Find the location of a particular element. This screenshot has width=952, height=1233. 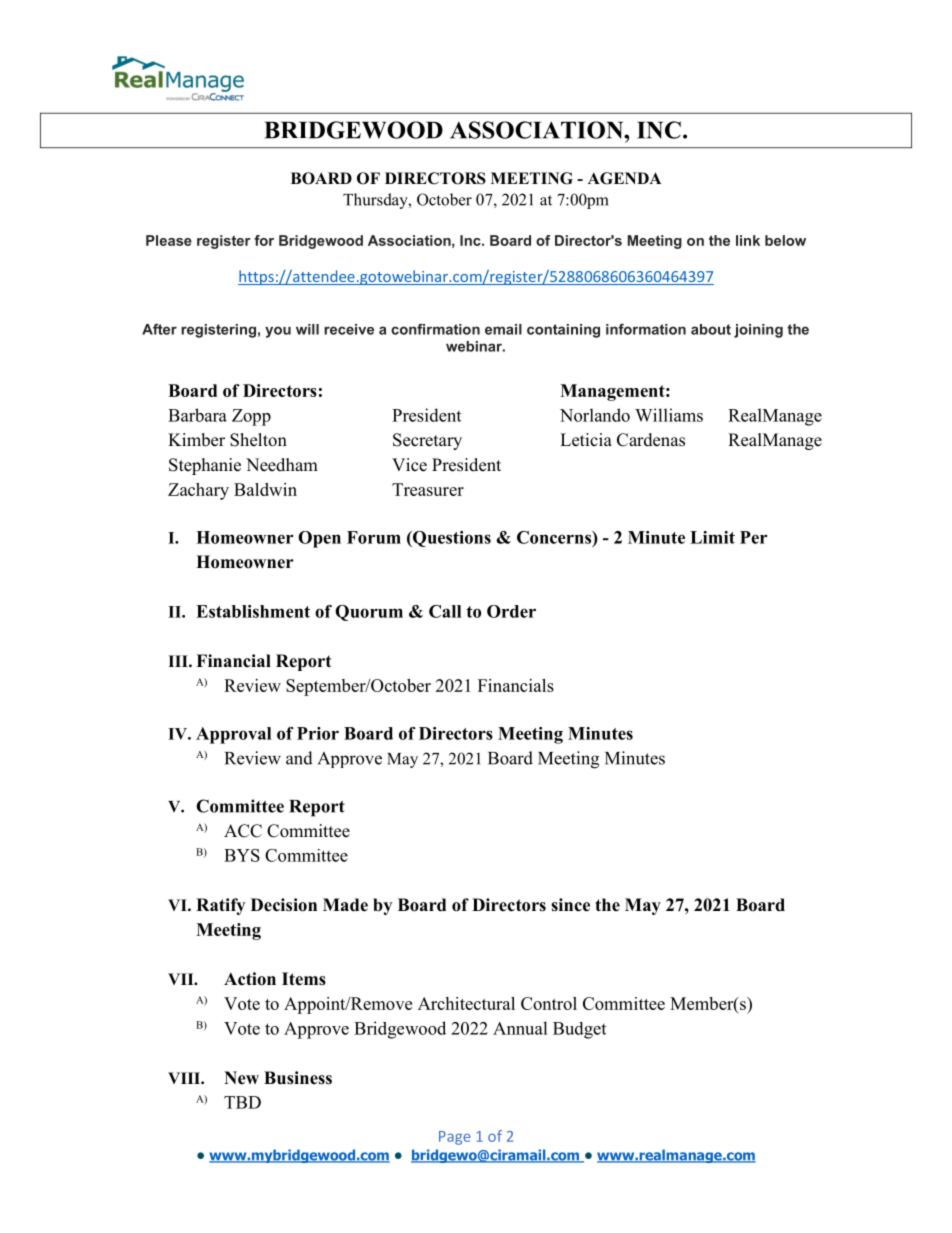

Call is located at coordinates (445, 611).
